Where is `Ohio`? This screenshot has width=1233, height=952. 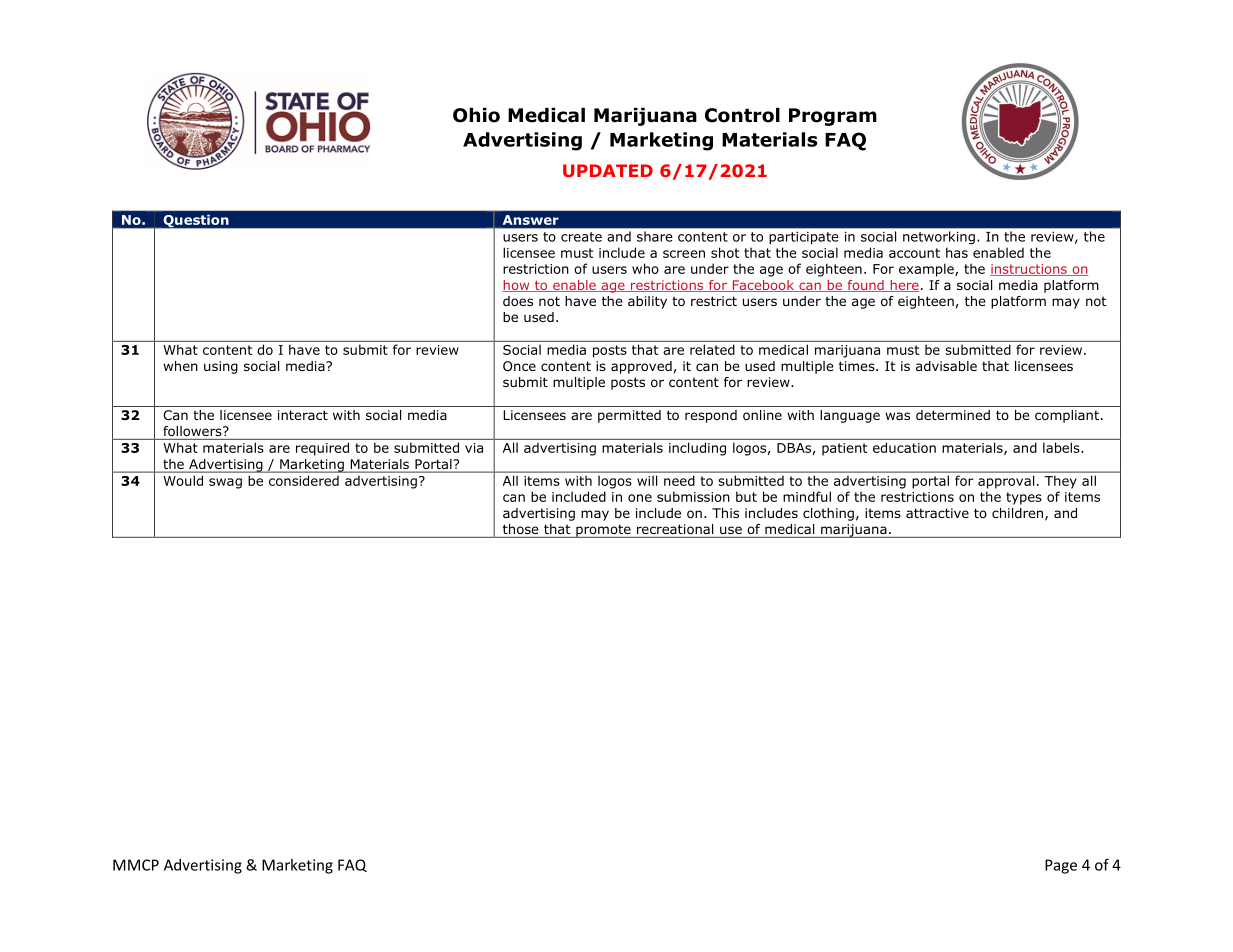 Ohio is located at coordinates (476, 115).
